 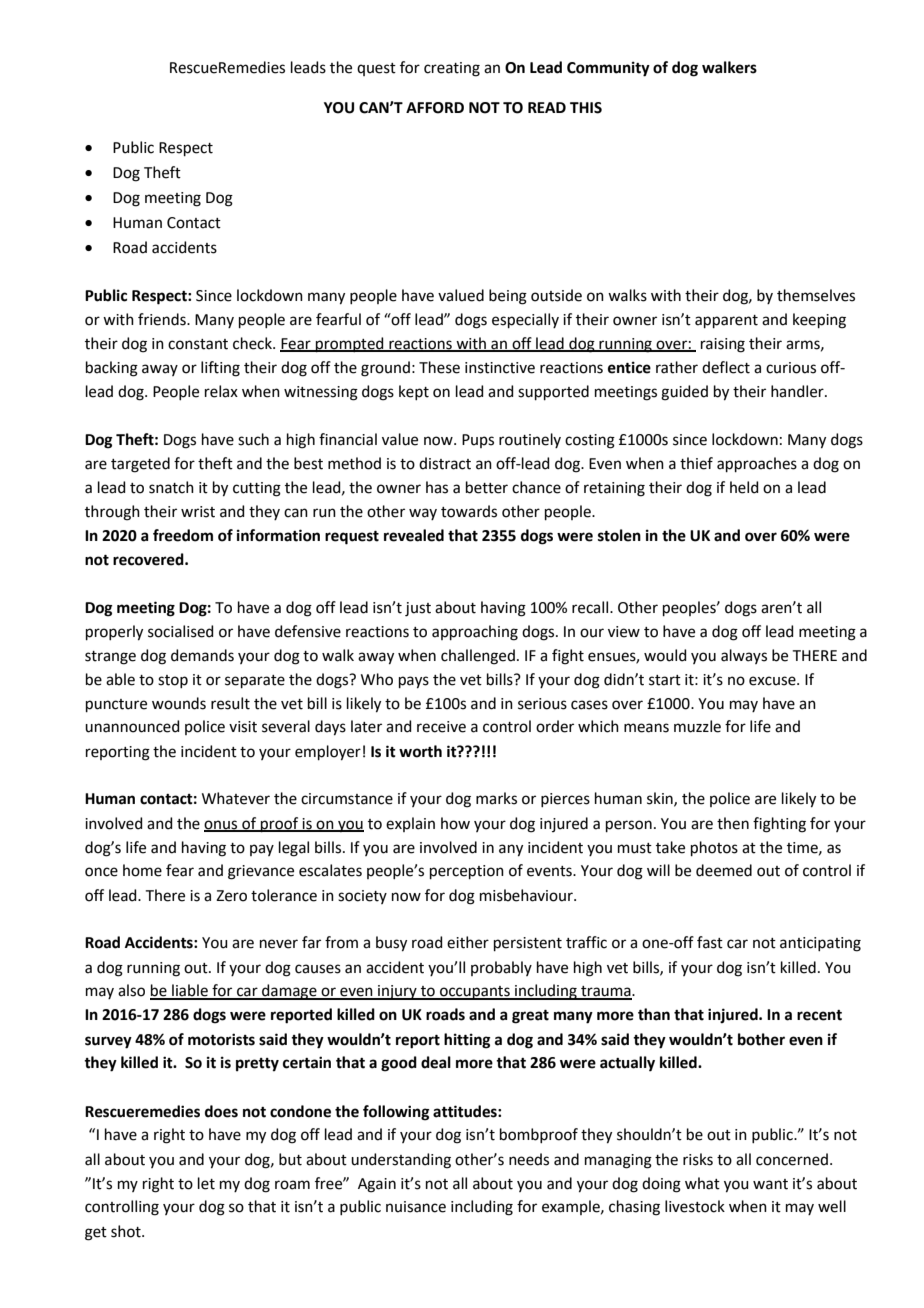 I want to click on want, so click(x=770, y=1184).
